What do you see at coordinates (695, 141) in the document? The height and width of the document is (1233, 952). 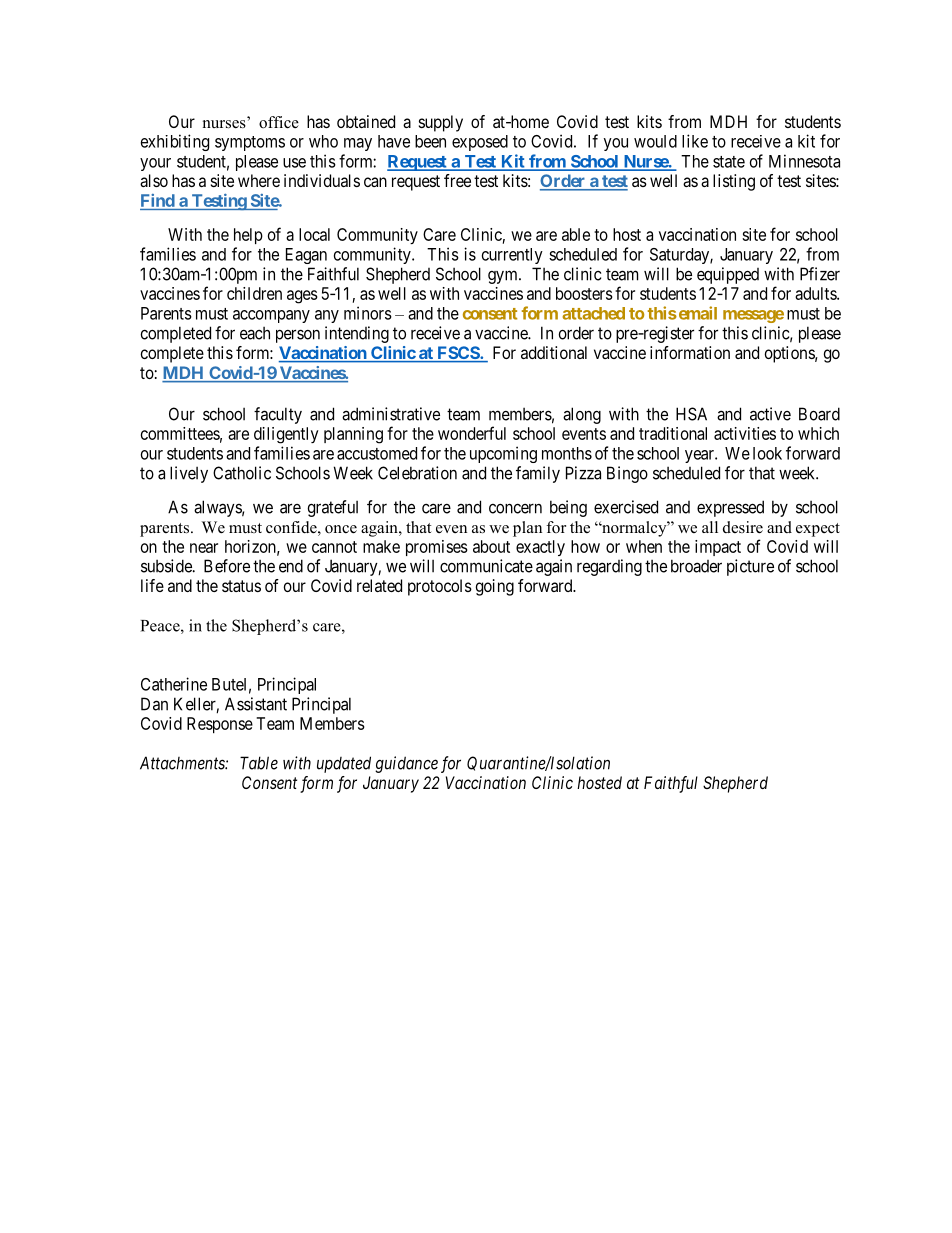 I see `like` at bounding box center [695, 141].
